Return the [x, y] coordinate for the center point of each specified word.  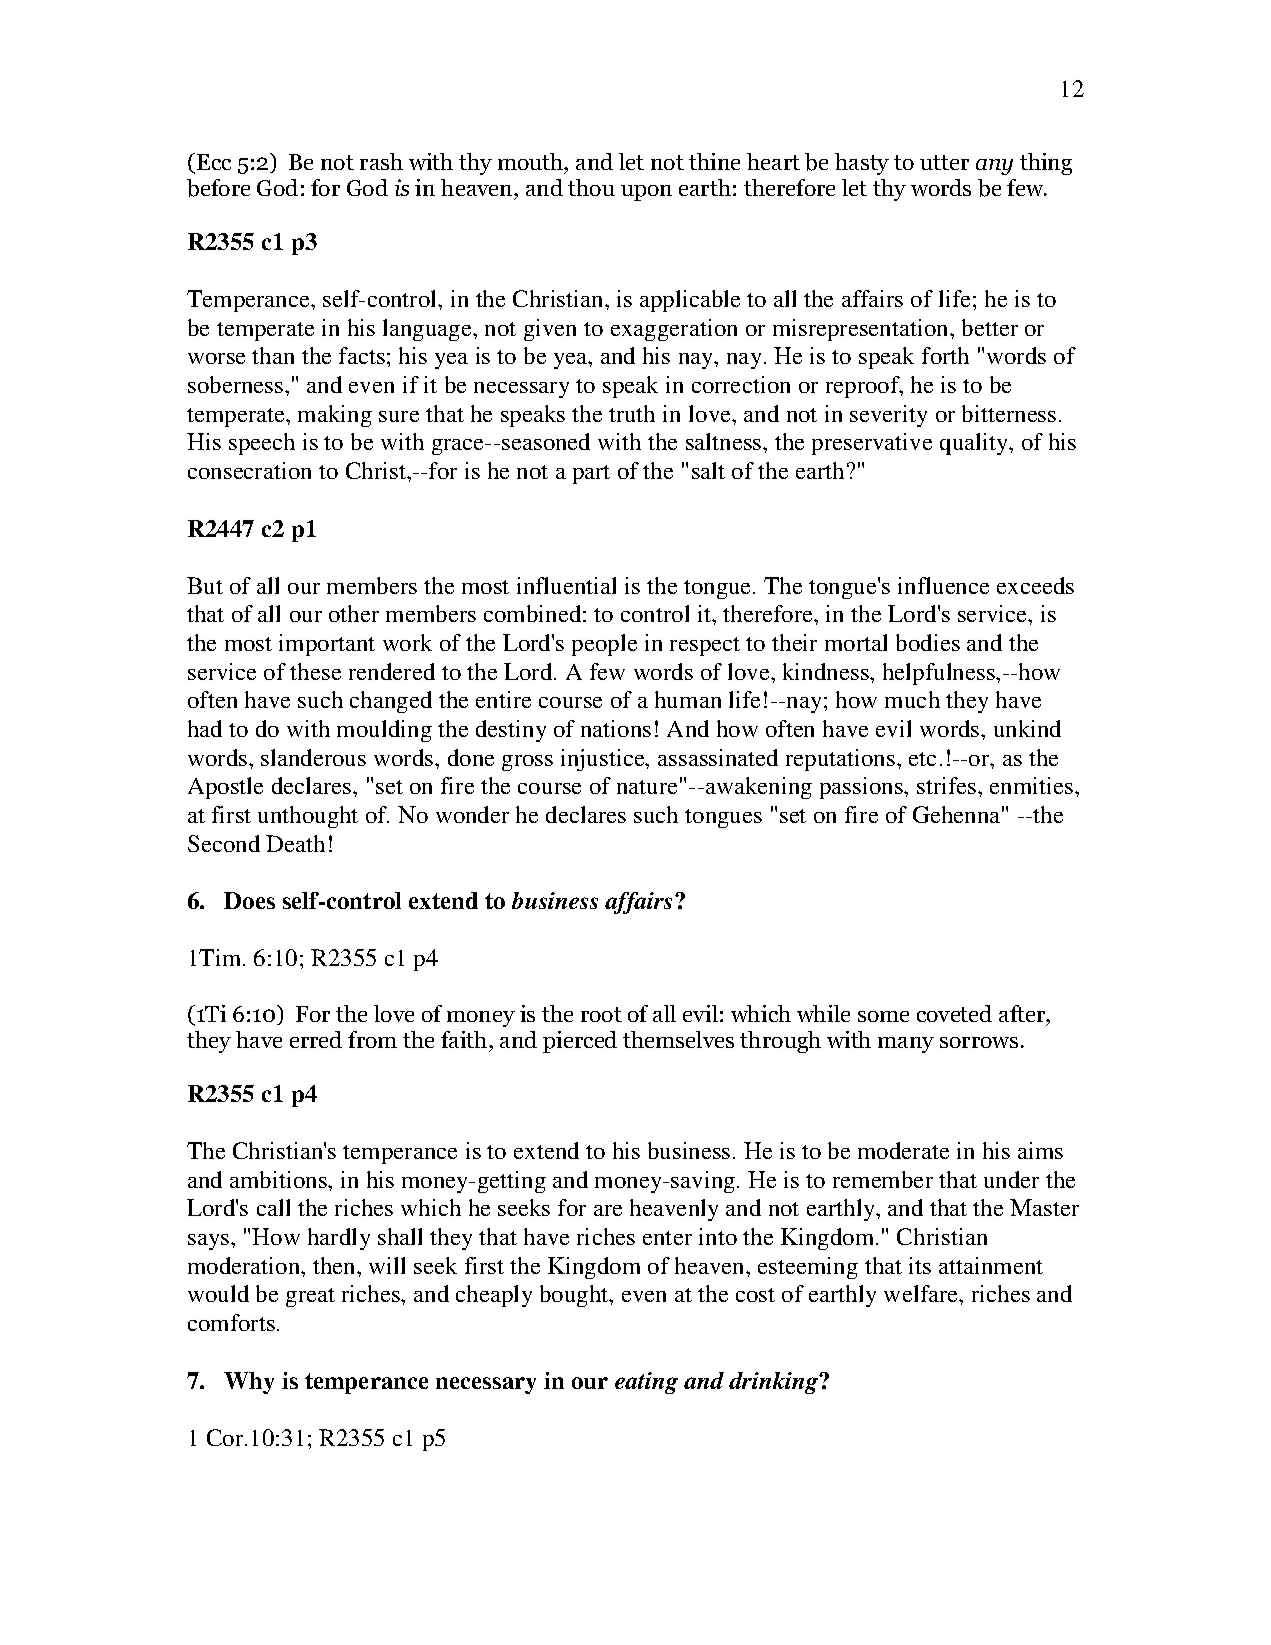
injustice [604, 760]
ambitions [279, 1179]
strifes [946, 785]
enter [667, 1238]
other [354, 613]
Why [249, 1383]
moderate [903, 1150]
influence [943, 585]
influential [566, 585]
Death [295, 843]
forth [945, 355]
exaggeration [674, 330]
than [273, 355]
